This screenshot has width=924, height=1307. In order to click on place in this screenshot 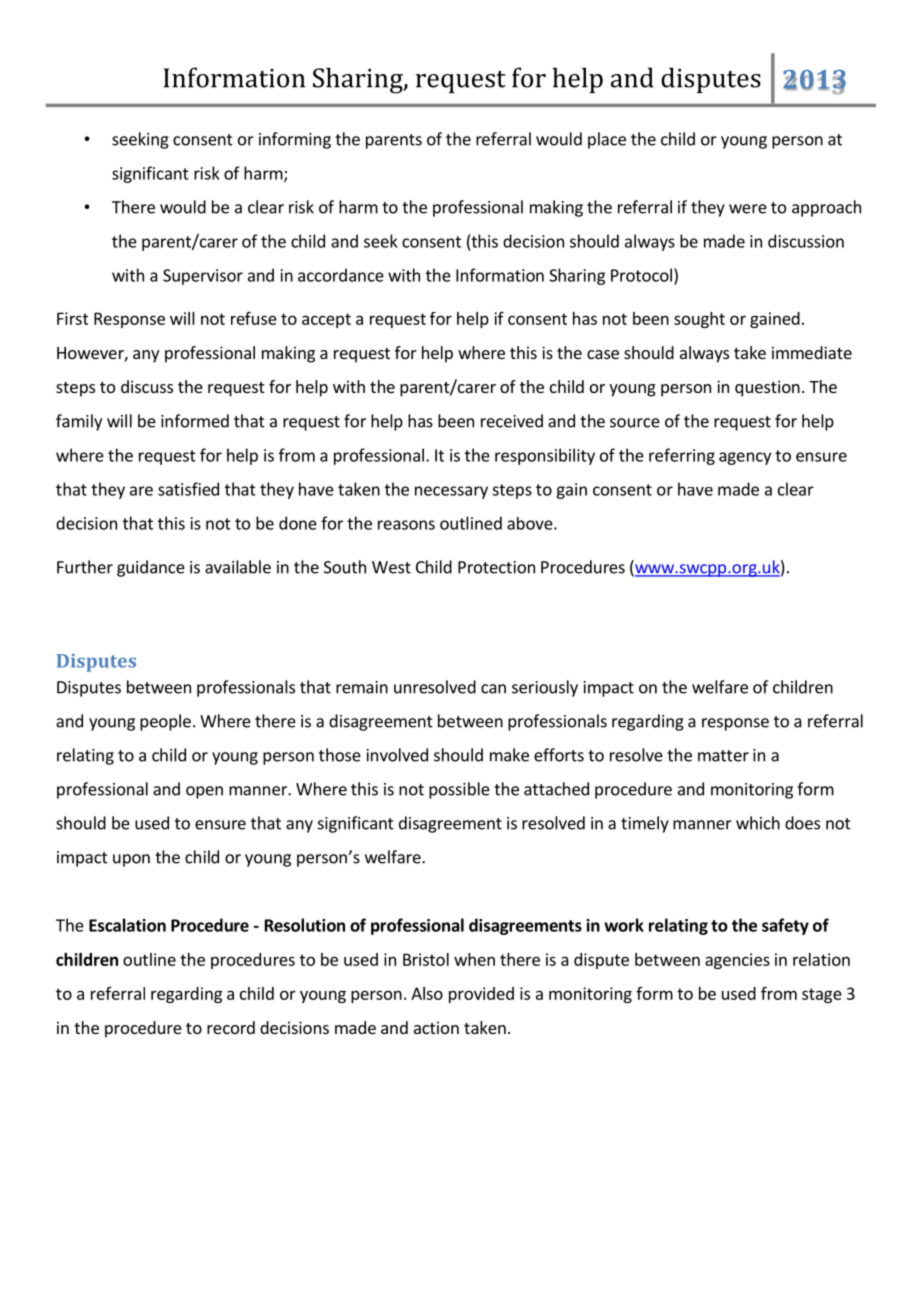, I will do `click(607, 140)`.
